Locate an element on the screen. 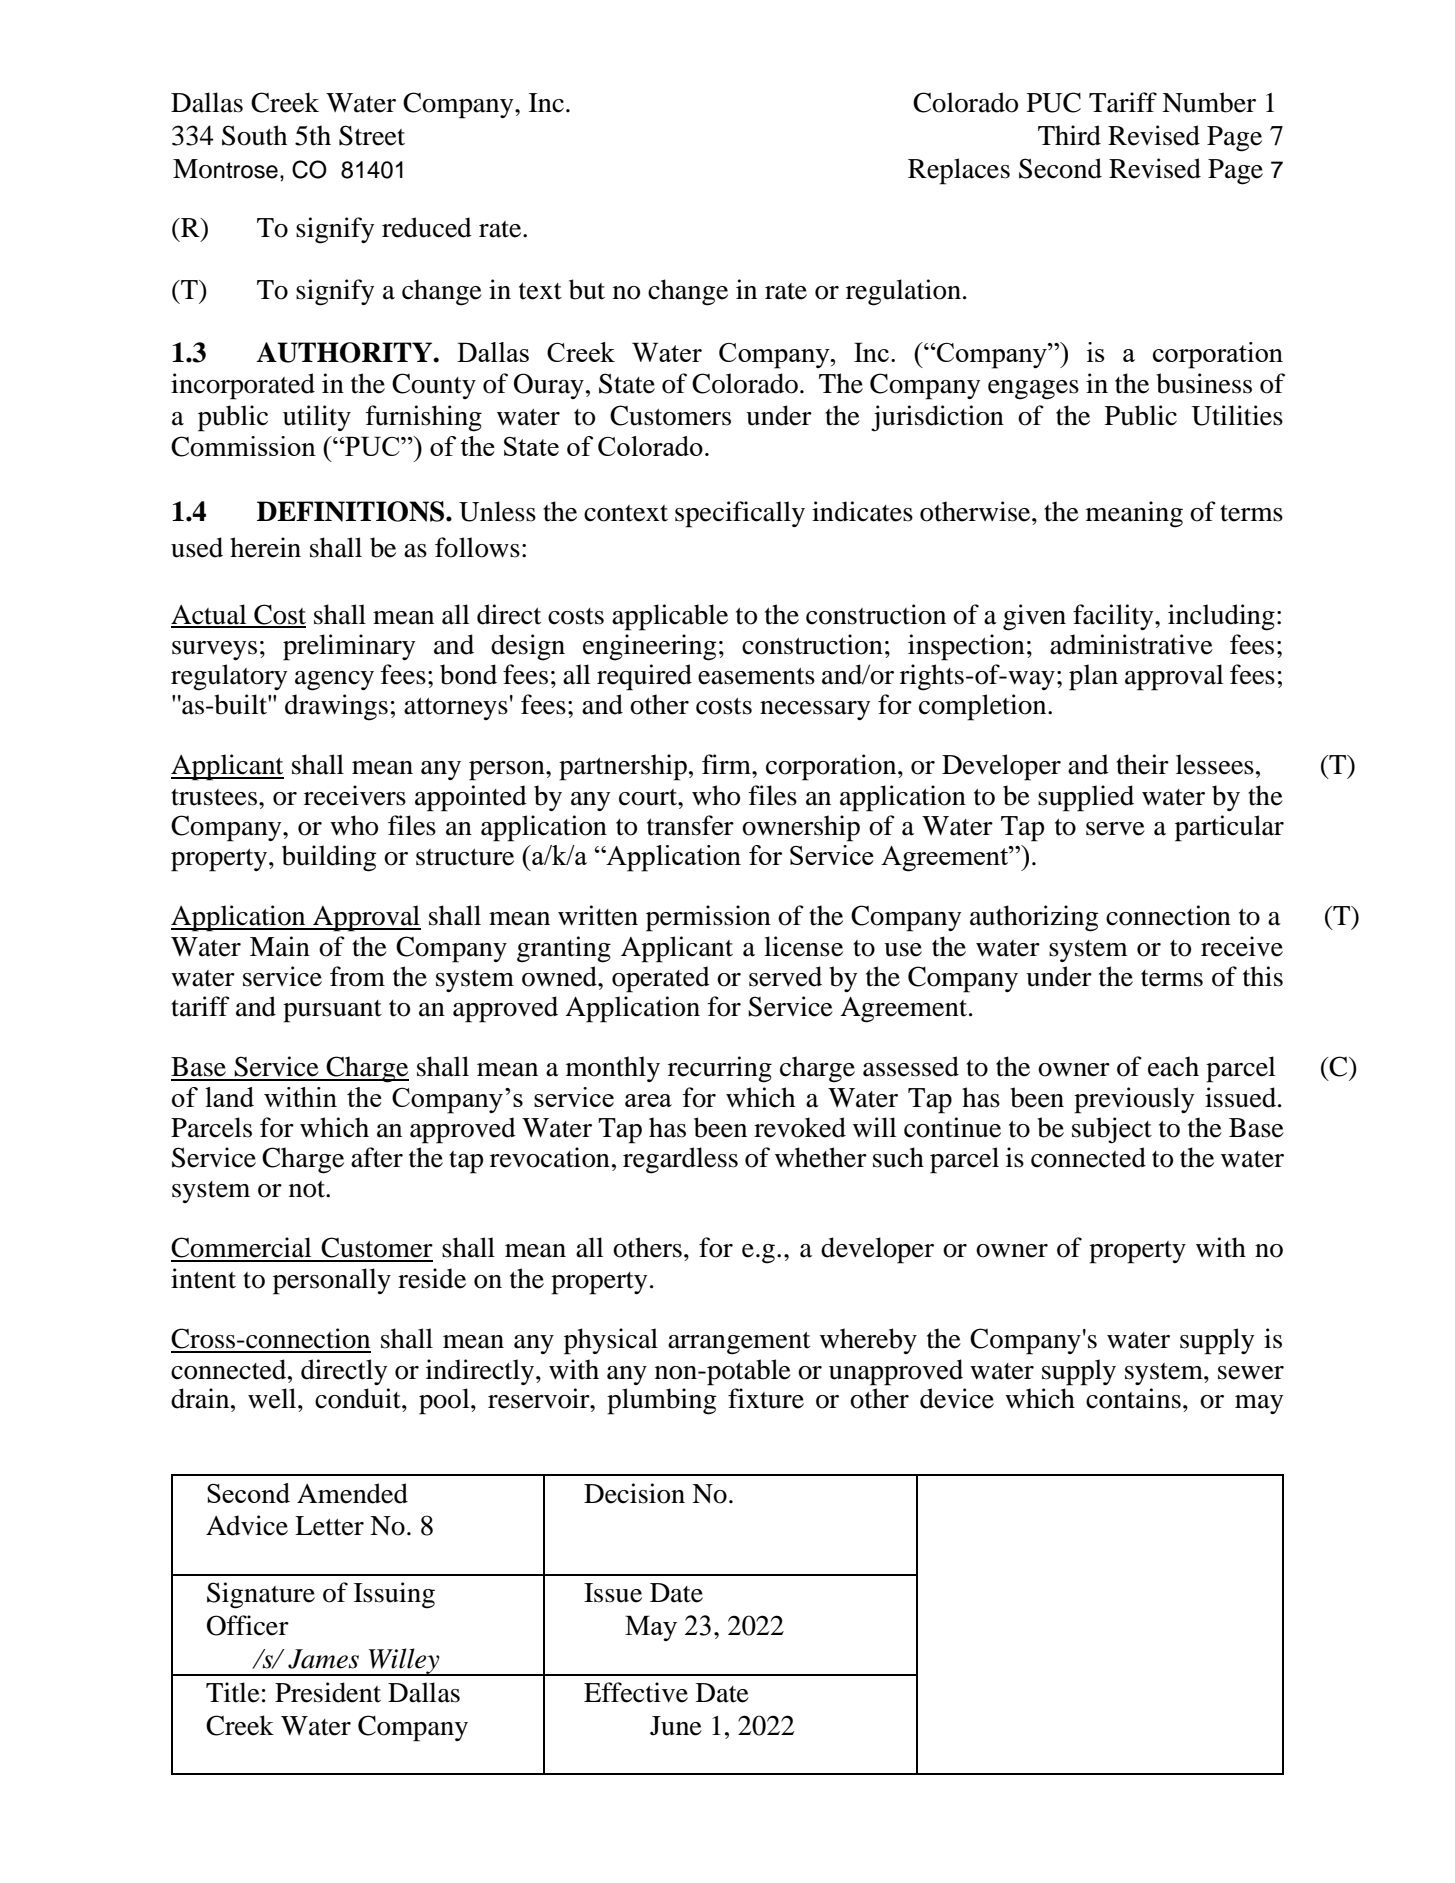 Image resolution: width=1455 pixels, height=1883 pixels. Replaces is located at coordinates (959, 171).
